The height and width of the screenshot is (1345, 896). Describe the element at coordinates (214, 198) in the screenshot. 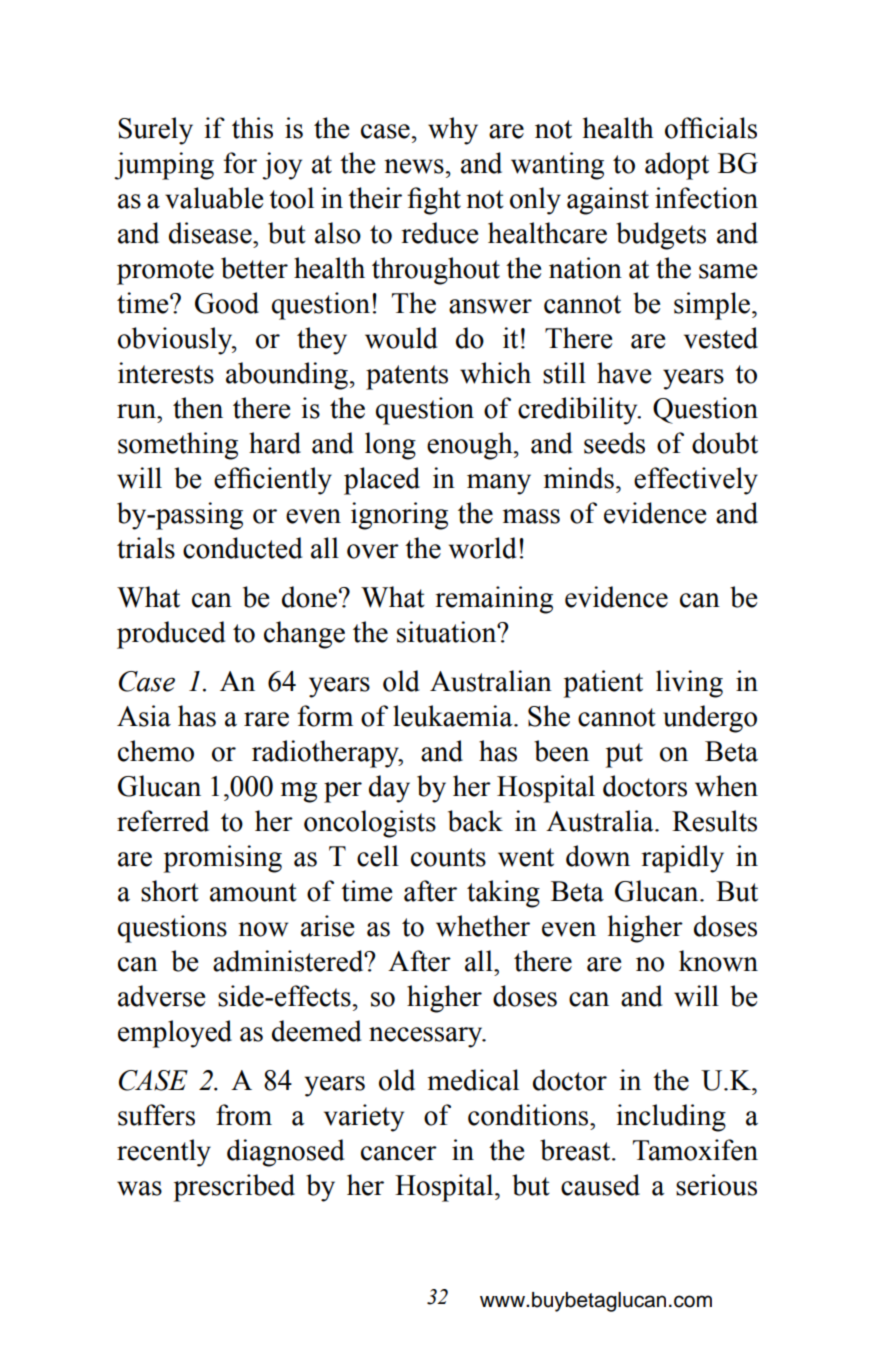

I see `valuable` at that location.
